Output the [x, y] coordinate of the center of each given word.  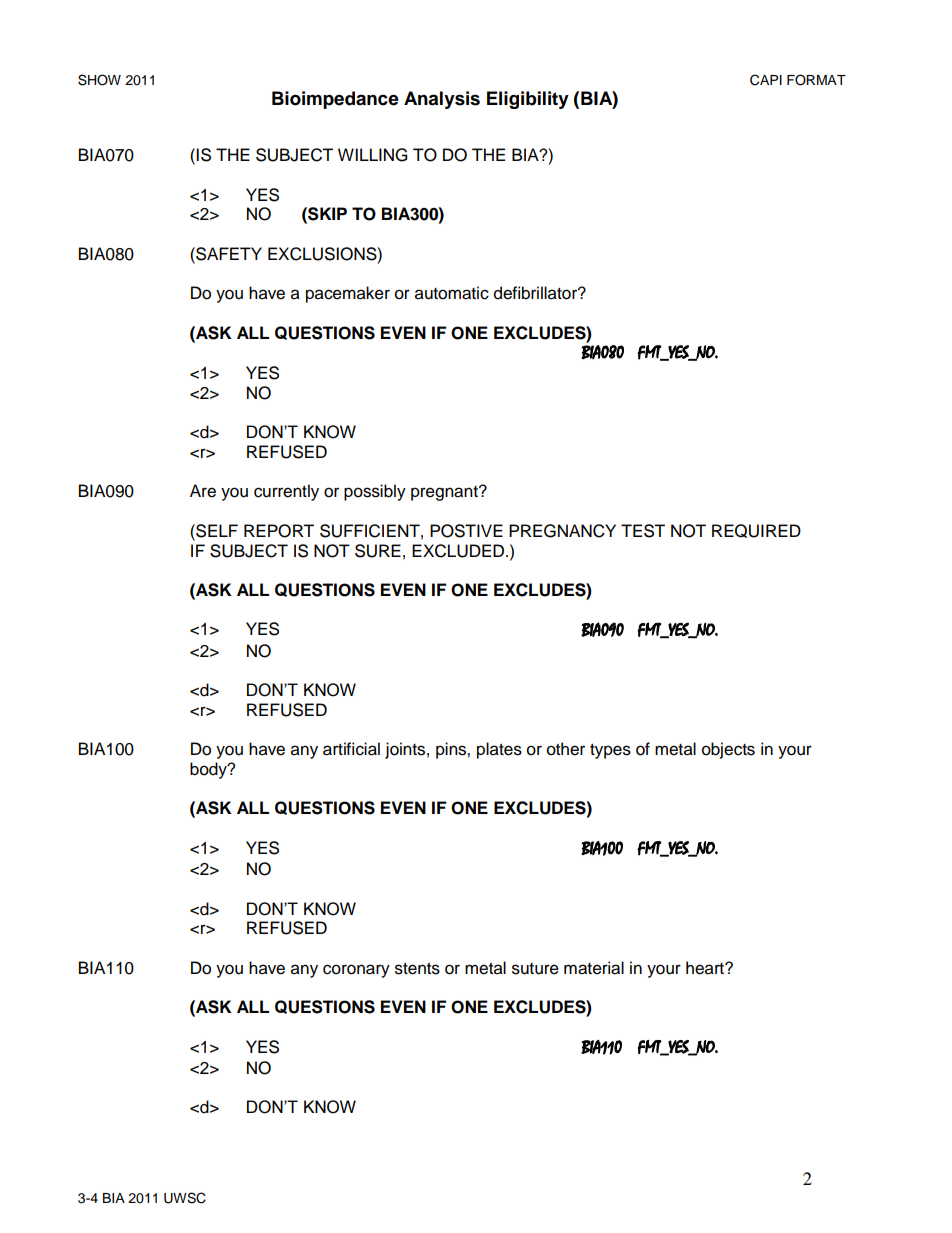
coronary [356, 971]
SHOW [99, 80]
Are [203, 491]
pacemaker [348, 294]
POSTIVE [466, 531]
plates [499, 750]
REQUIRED [756, 531]
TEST [643, 531]
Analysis [442, 100]
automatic [452, 293]
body [209, 770]
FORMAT [816, 80]
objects [728, 750]
